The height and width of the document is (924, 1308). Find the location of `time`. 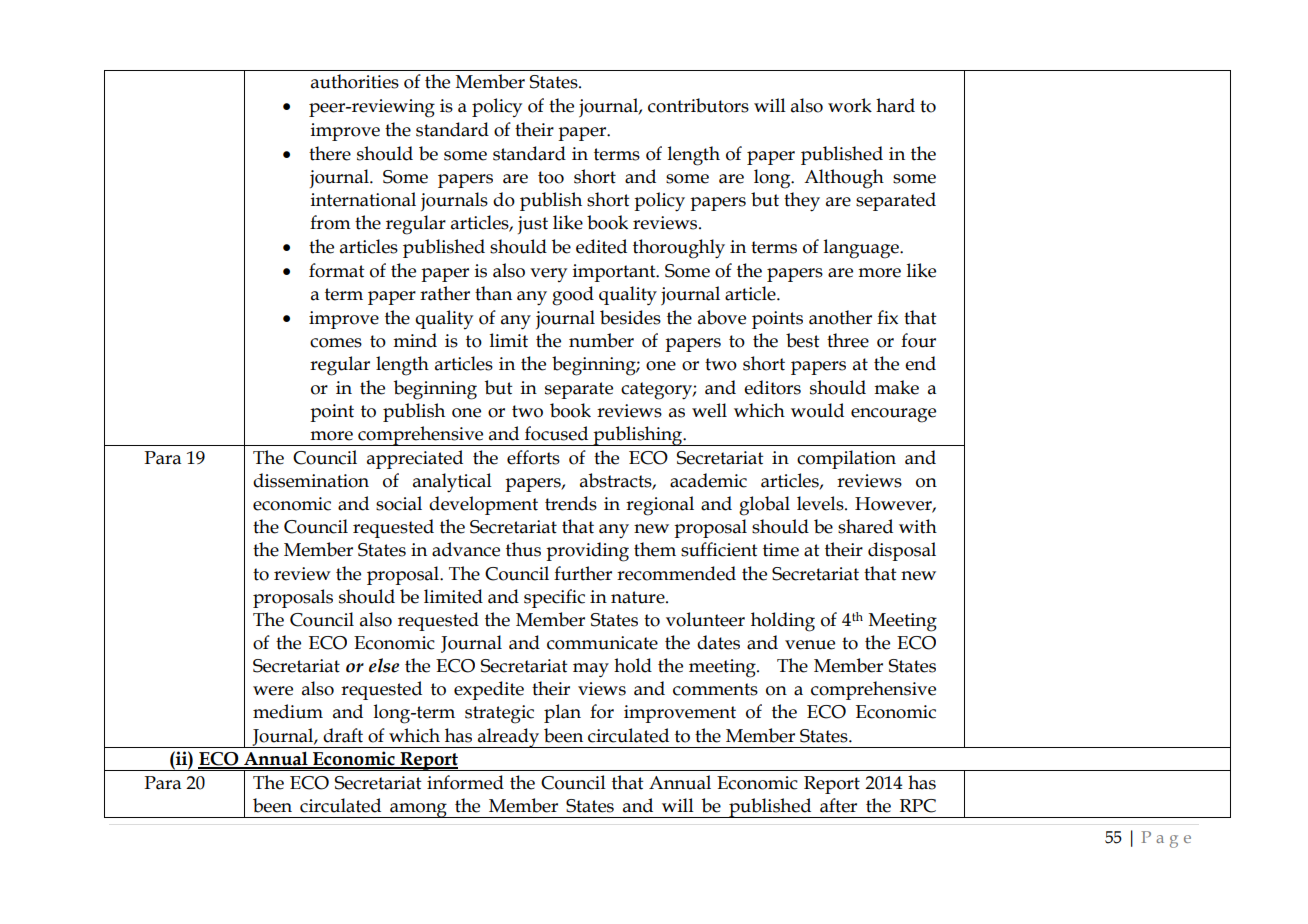

time is located at coordinates (781, 550).
